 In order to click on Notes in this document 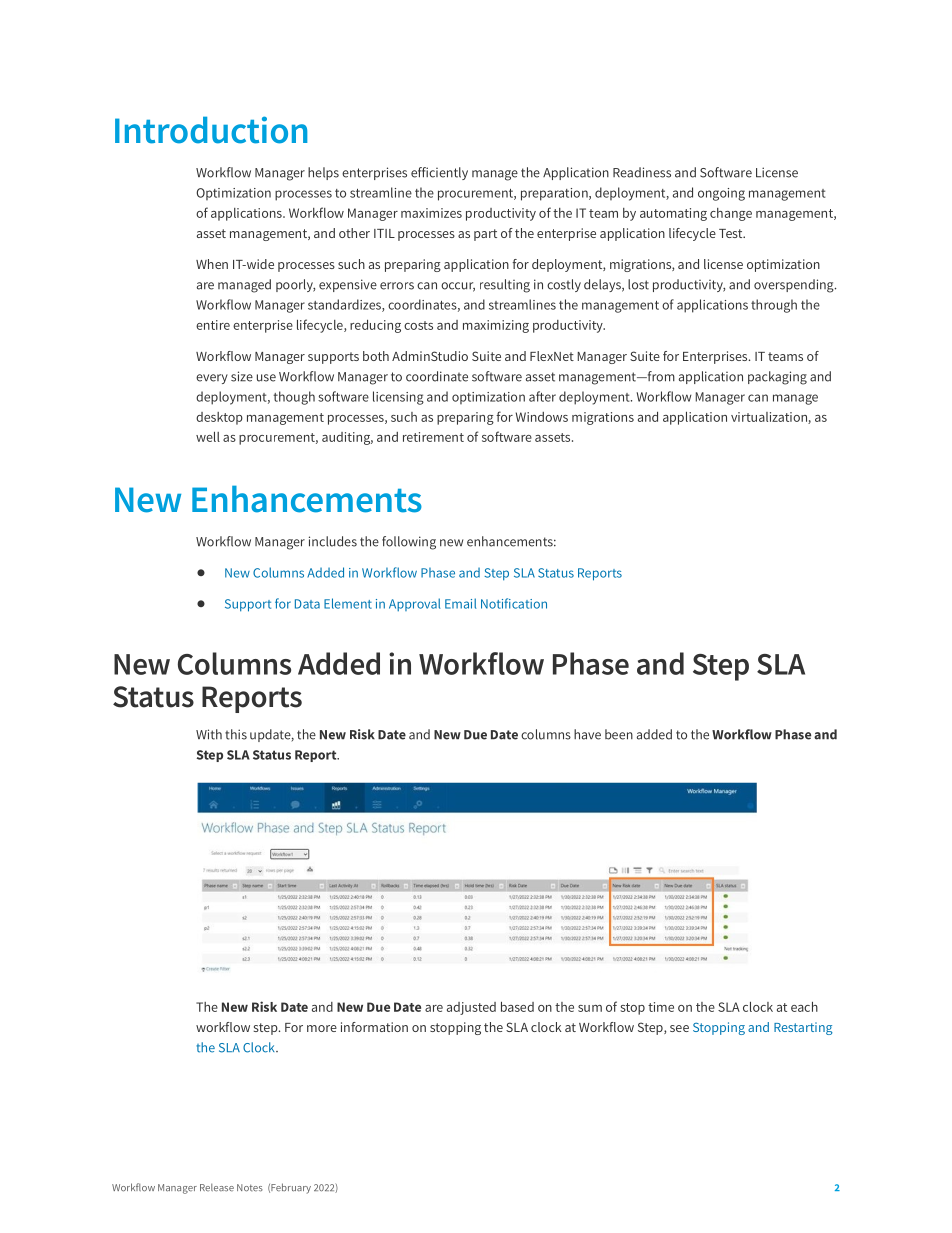, I will do `click(250, 1188)`.
